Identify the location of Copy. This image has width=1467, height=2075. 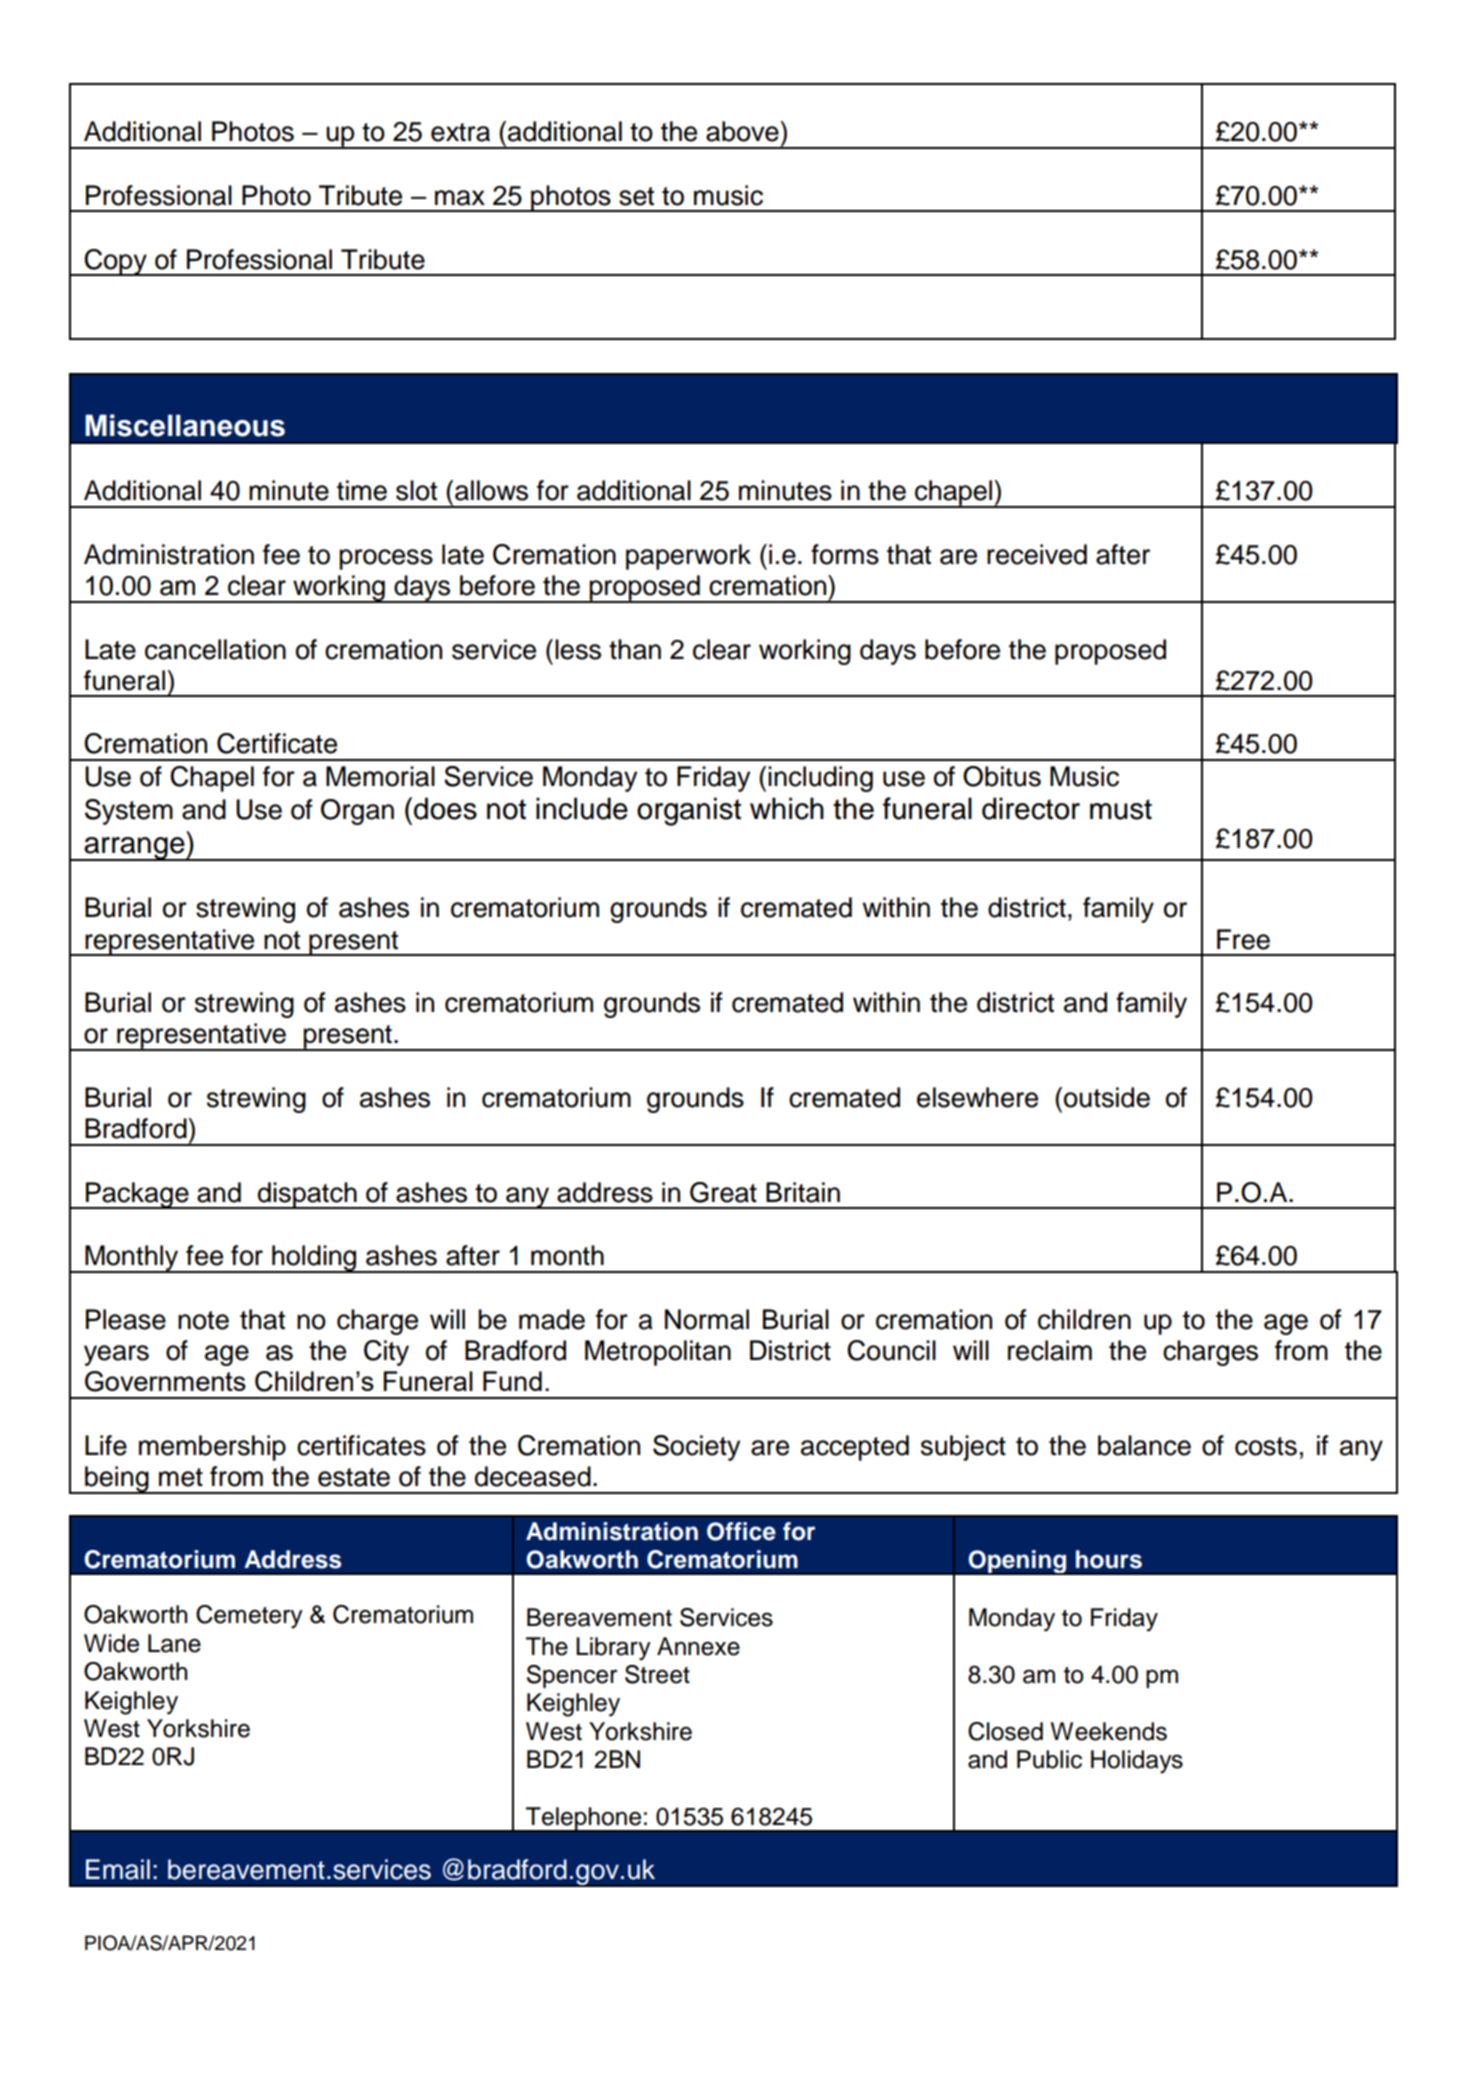
(115, 262).
